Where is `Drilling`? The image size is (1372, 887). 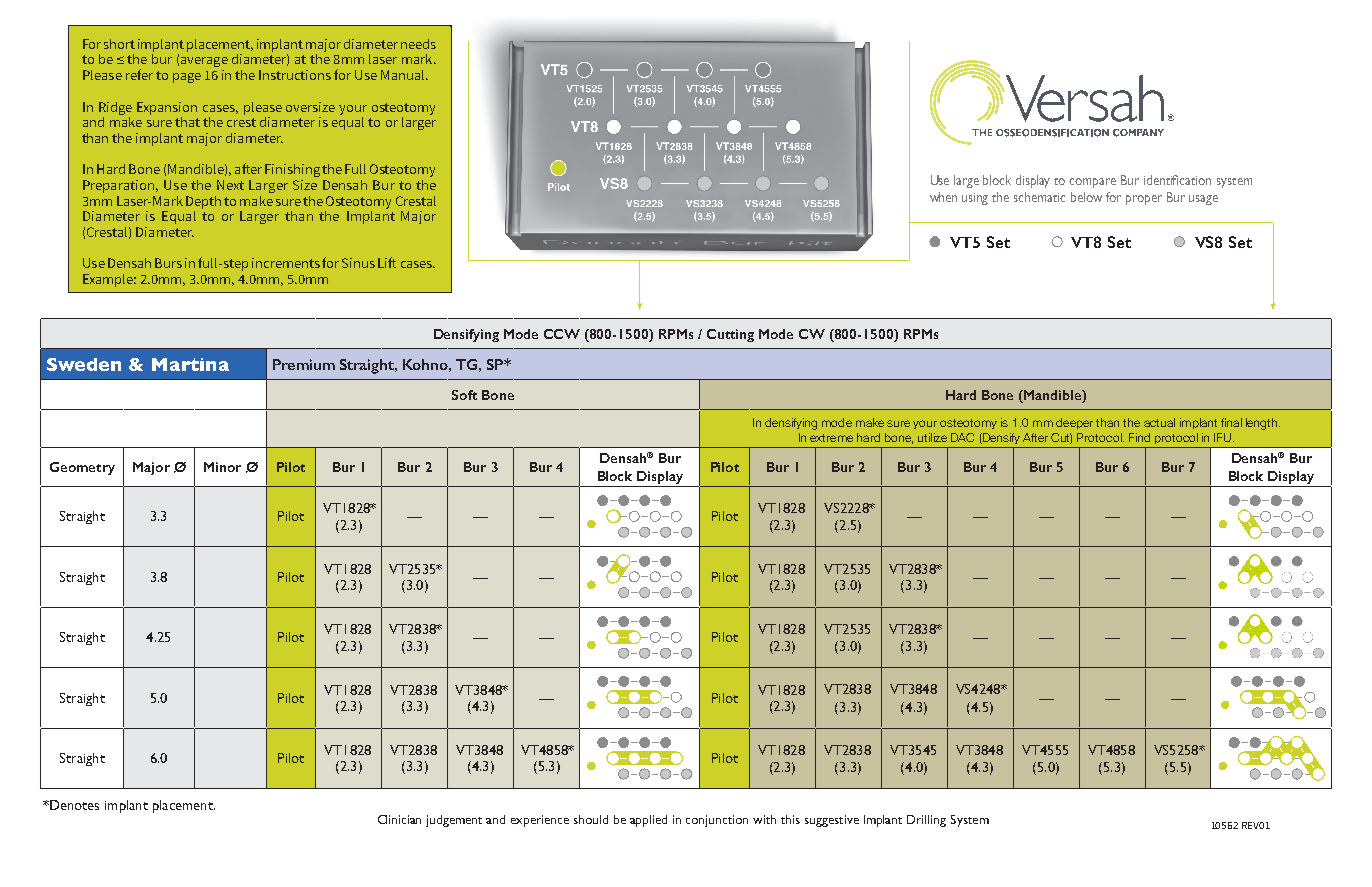 Drilling is located at coordinates (926, 821).
